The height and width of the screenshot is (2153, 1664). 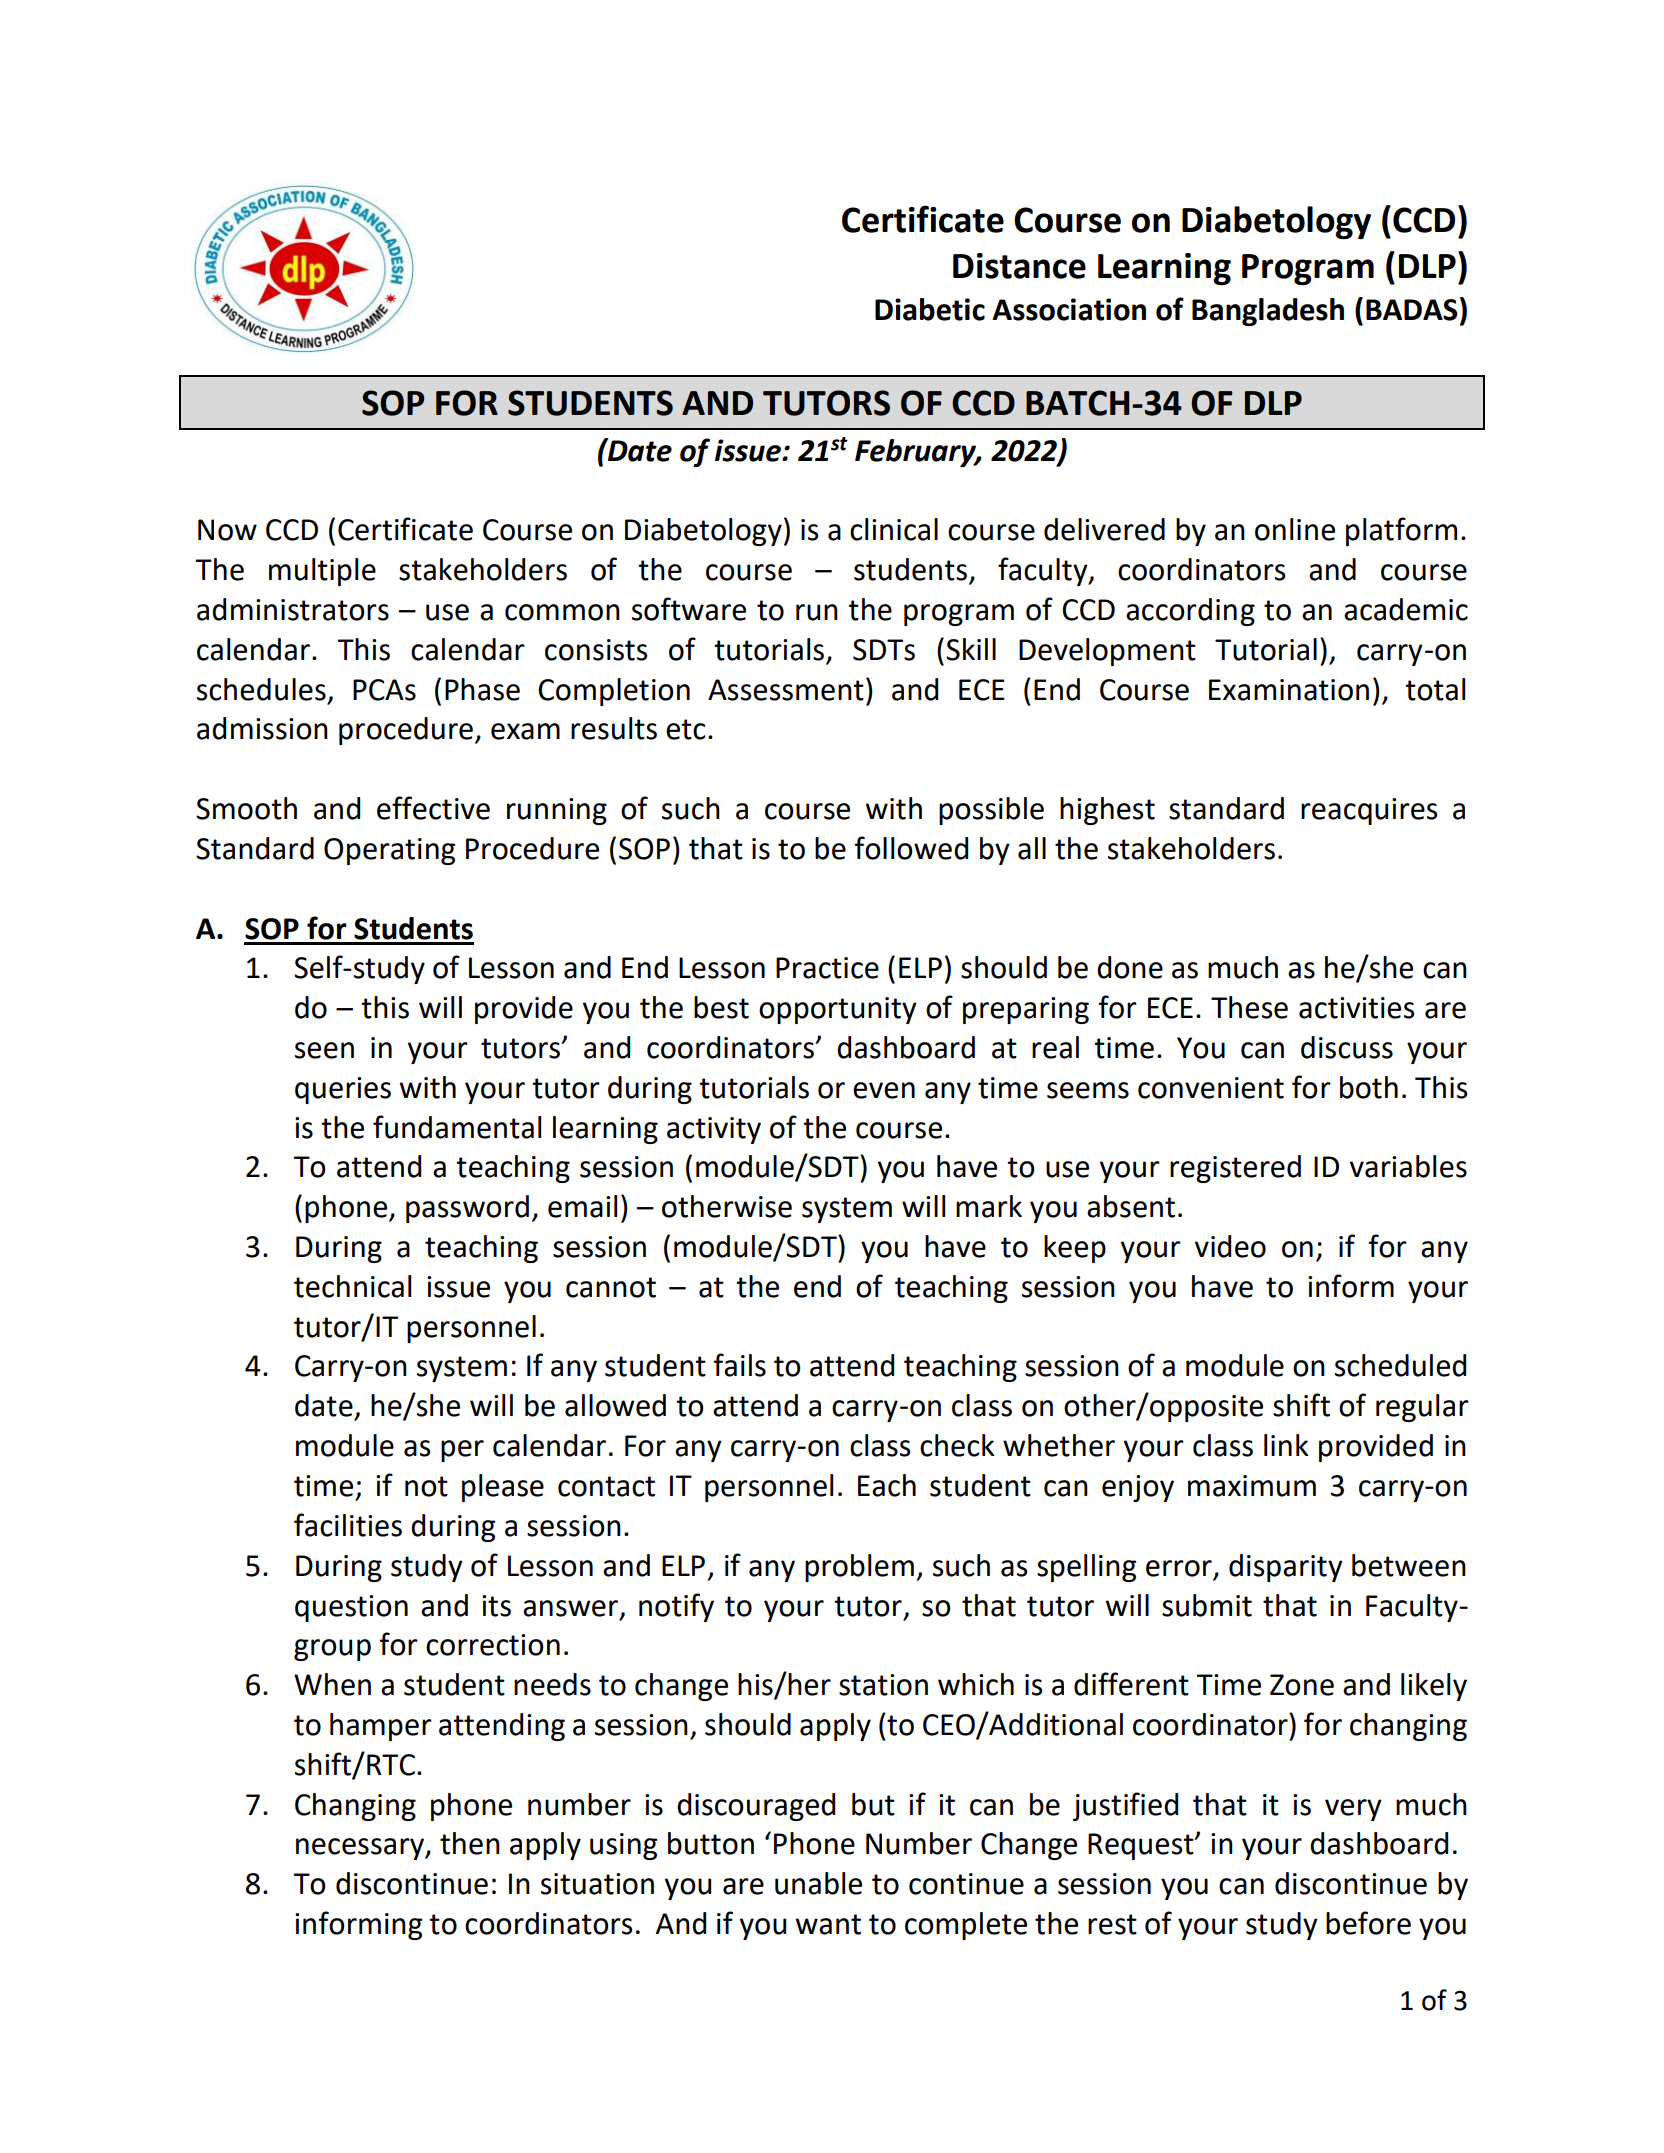 I want to click on problem, so click(x=859, y=1568).
